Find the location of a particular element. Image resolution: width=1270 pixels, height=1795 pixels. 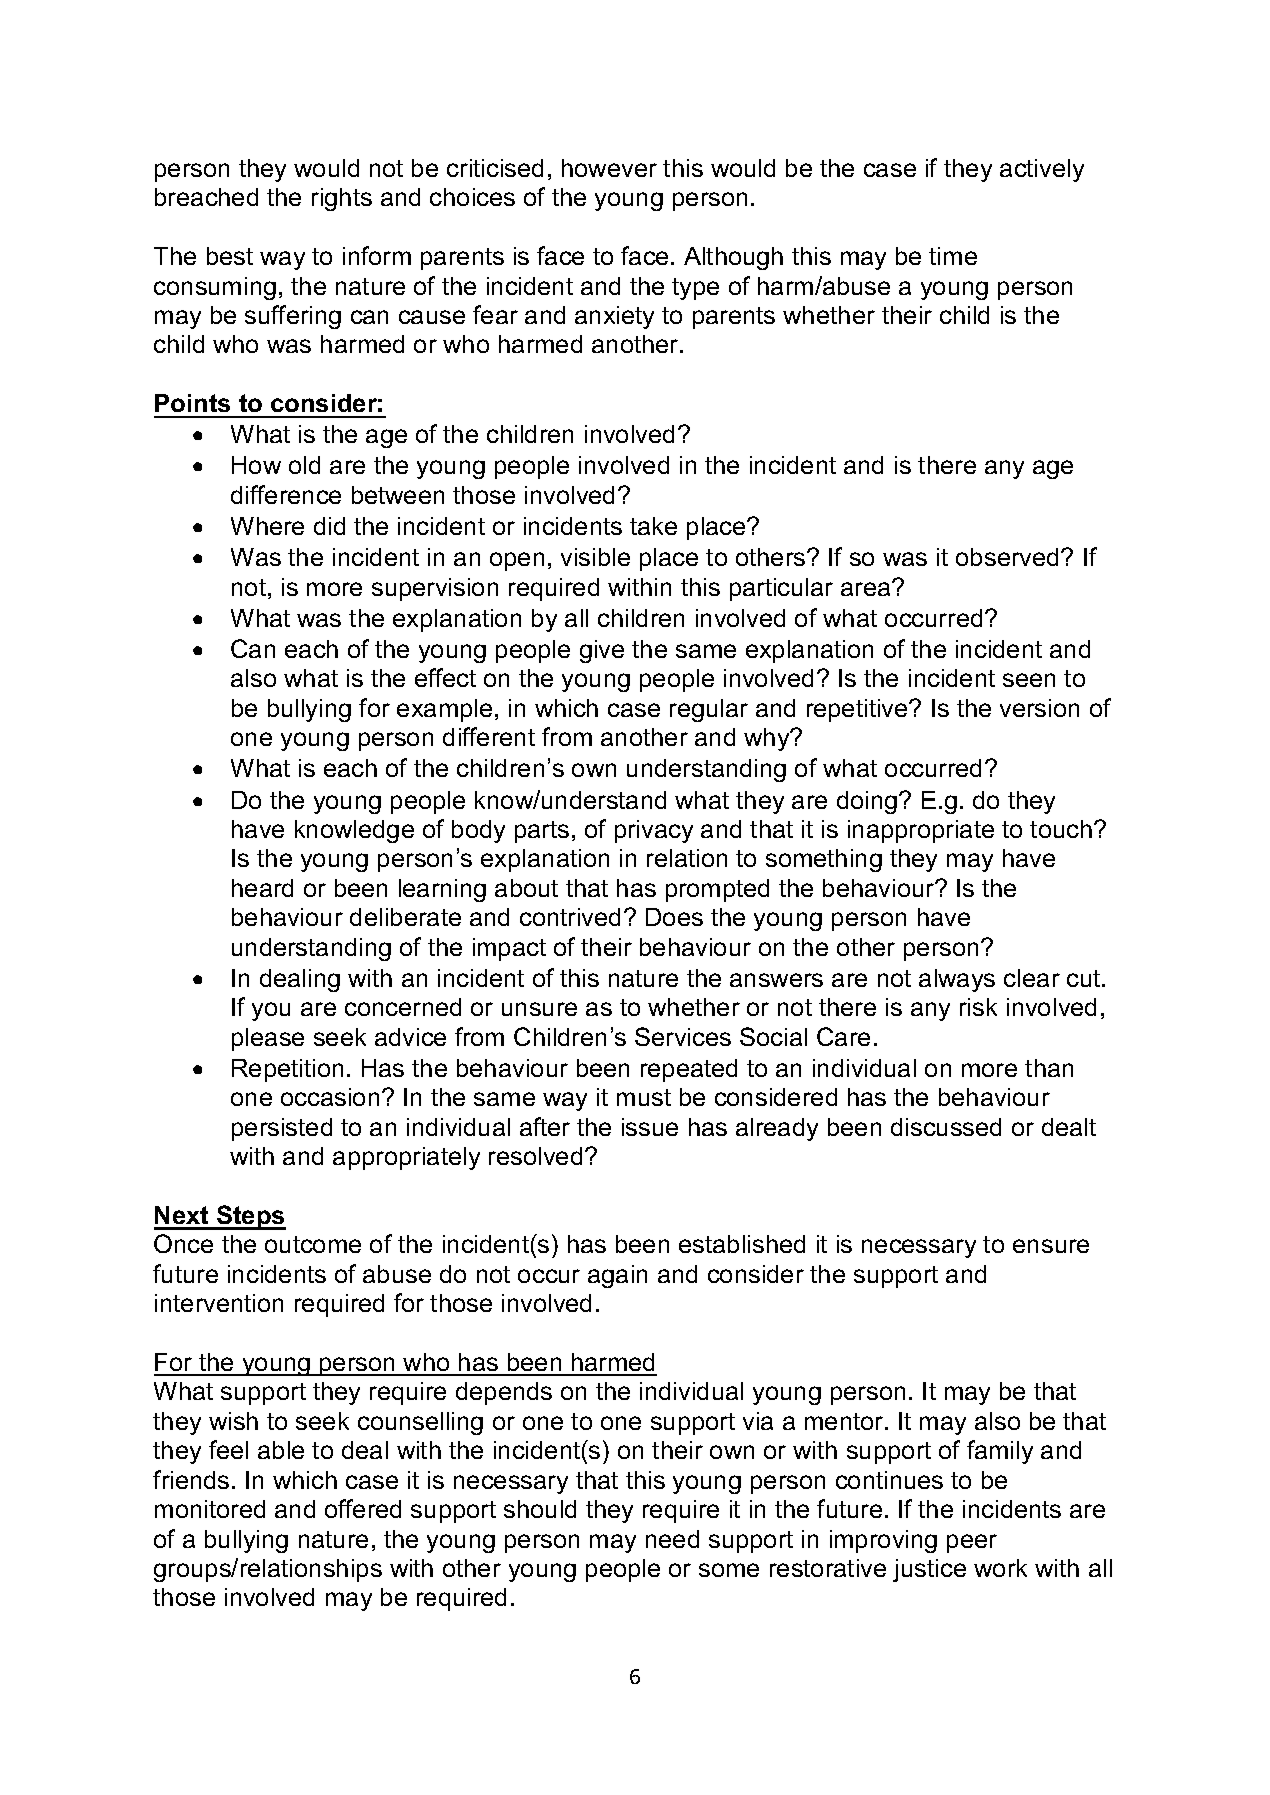

Repetition is located at coordinates (287, 1070).
